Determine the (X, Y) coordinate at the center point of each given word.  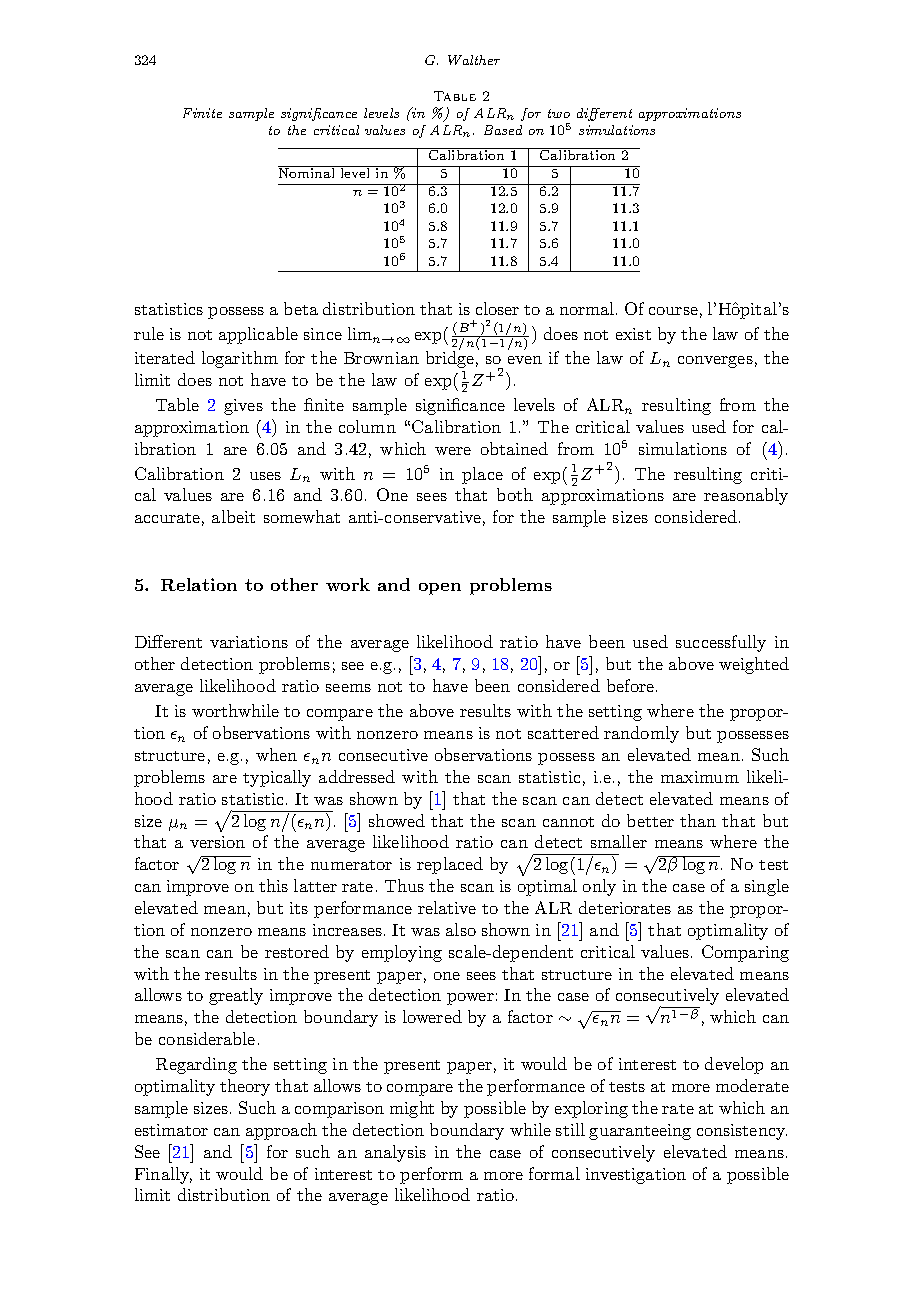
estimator (171, 1130)
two (559, 113)
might (412, 1109)
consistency (742, 1132)
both (515, 494)
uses (265, 476)
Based (503, 130)
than (698, 820)
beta (301, 308)
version (217, 842)
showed (397, 820)
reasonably (746, 496)
